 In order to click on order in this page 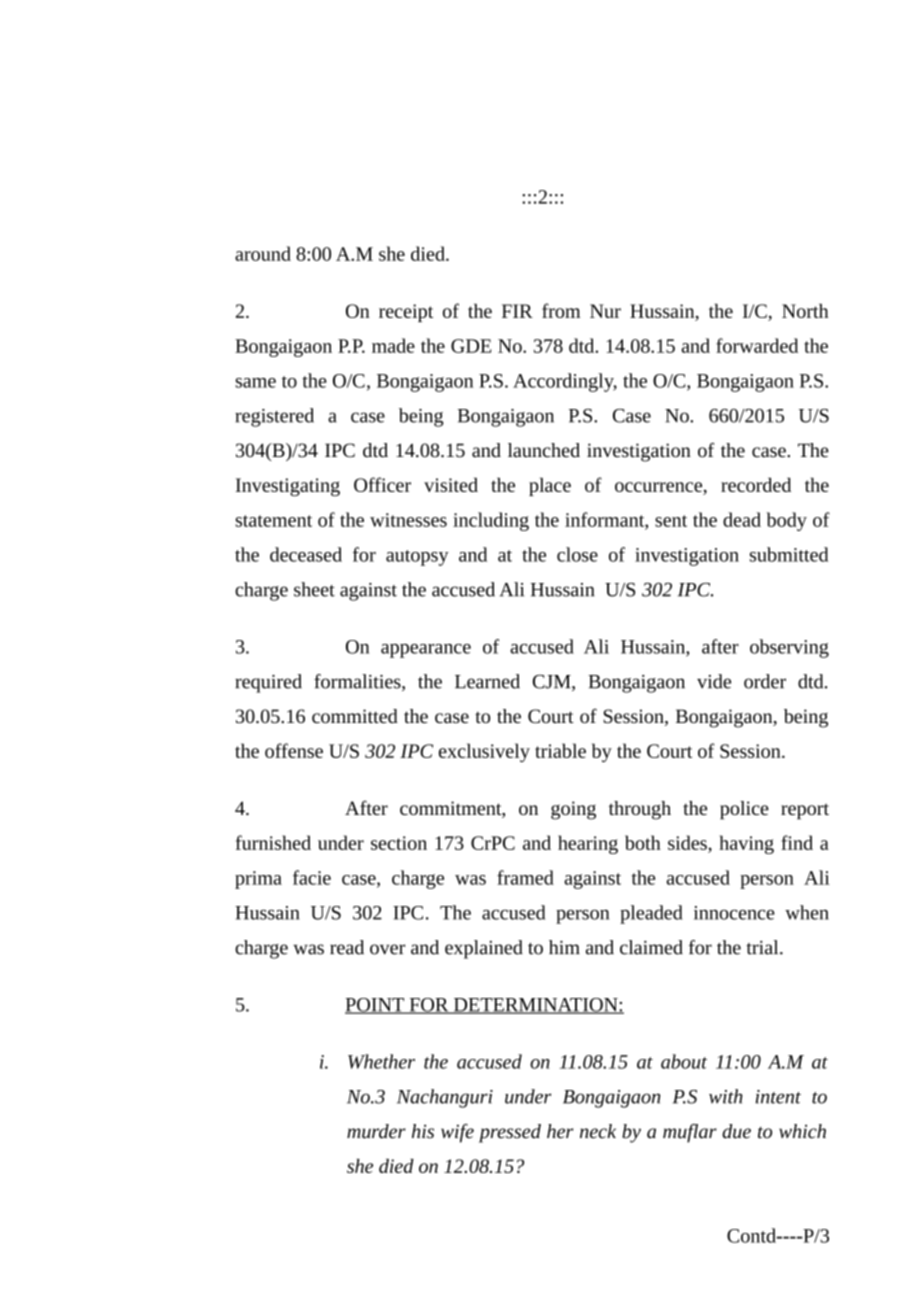, I will do `click(765, 681)`.
